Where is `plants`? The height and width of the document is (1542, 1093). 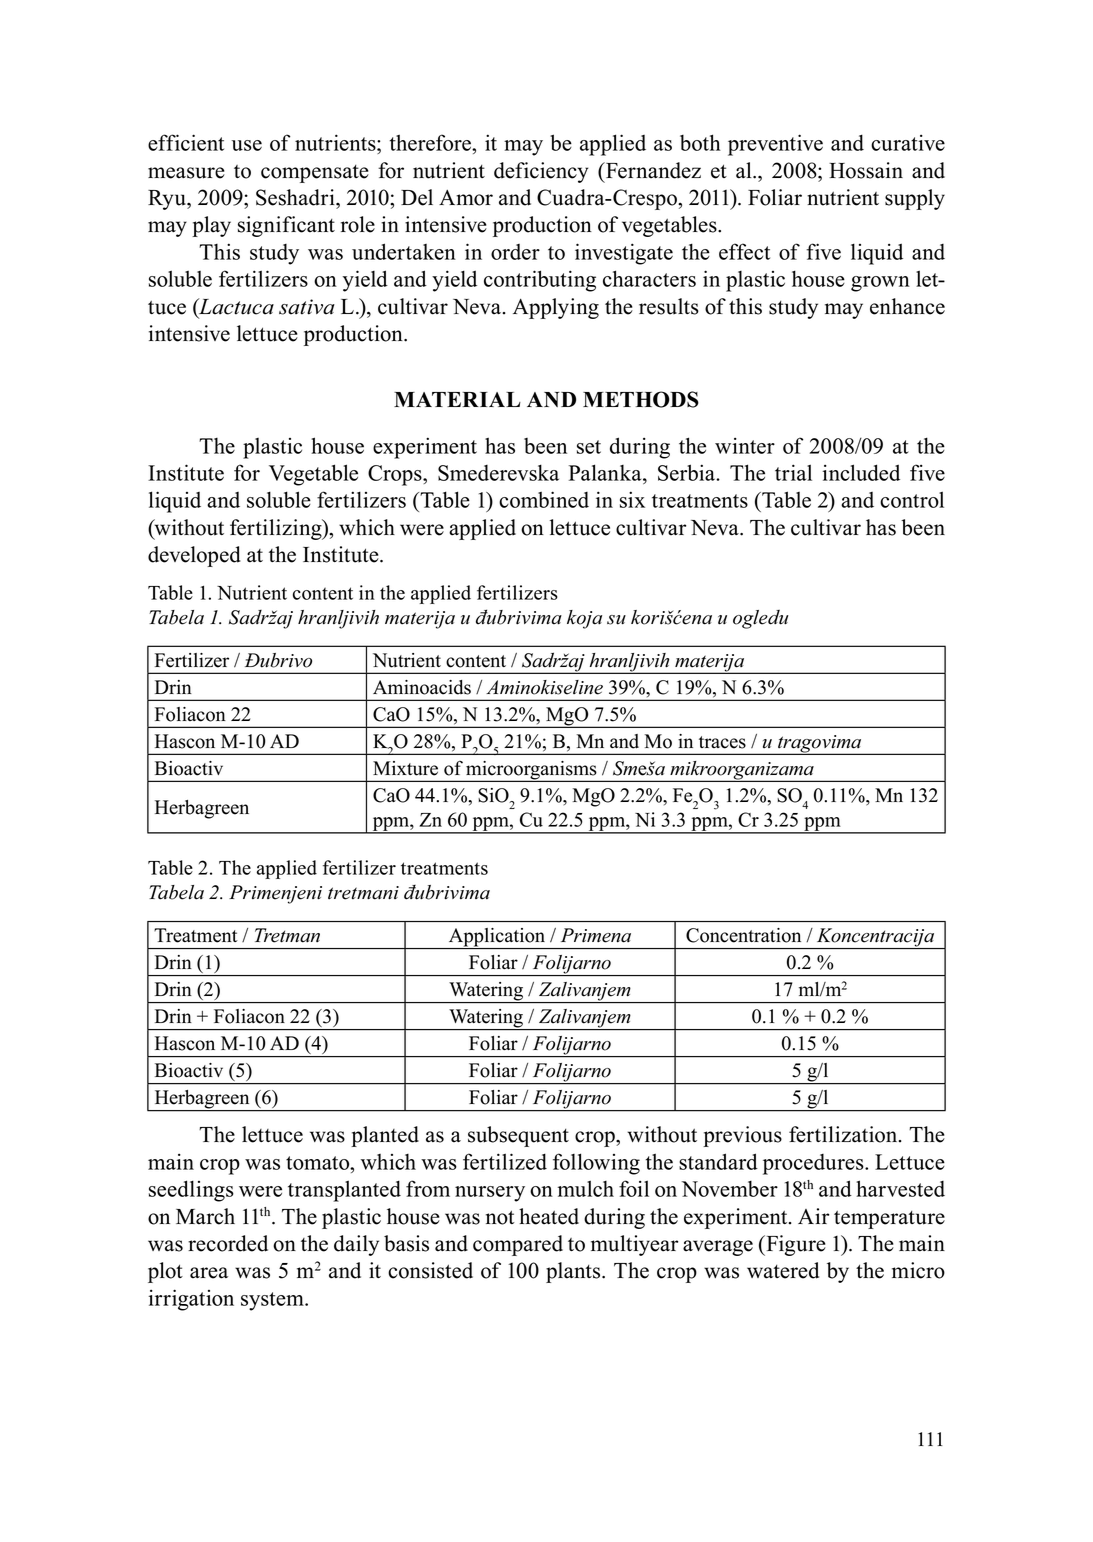 plants is located at coordinates (574, 1272).
